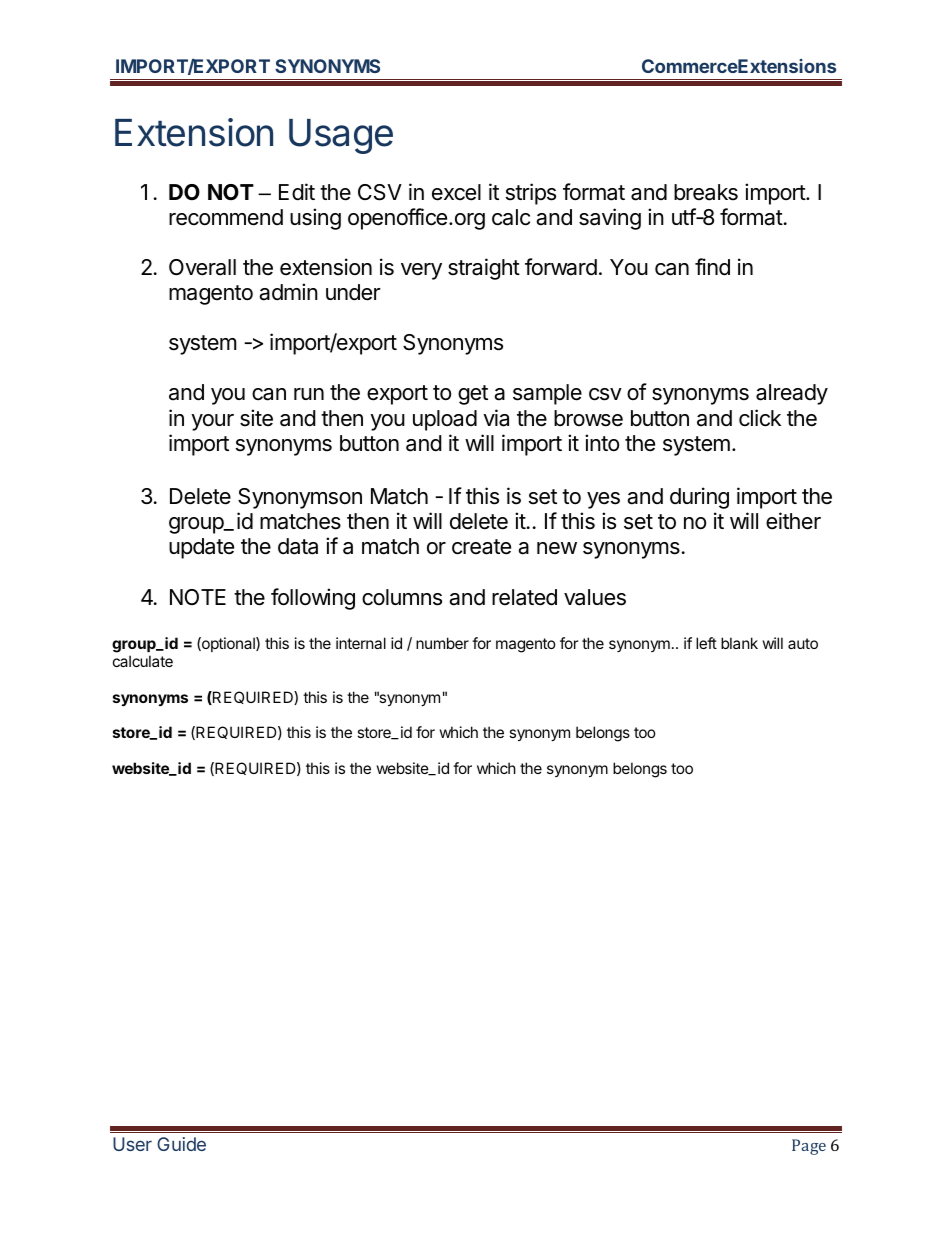  What do you see at coordinates (132, 1144) in the page?
I see `User` at bounding box center [132, 1144].
